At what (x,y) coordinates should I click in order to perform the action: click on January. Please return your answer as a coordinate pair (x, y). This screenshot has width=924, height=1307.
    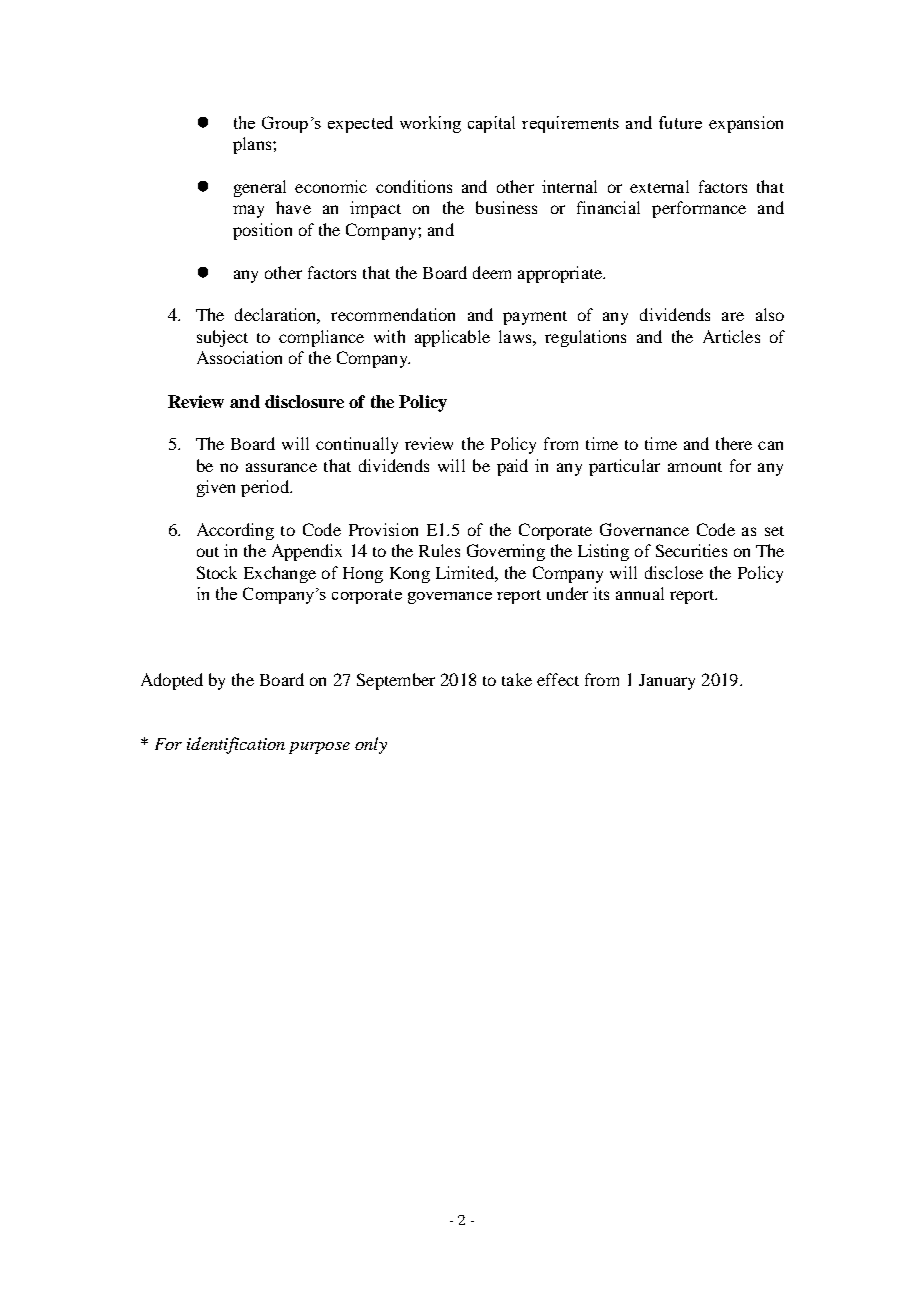
    Looking at the image, I should click on (667, 682).
